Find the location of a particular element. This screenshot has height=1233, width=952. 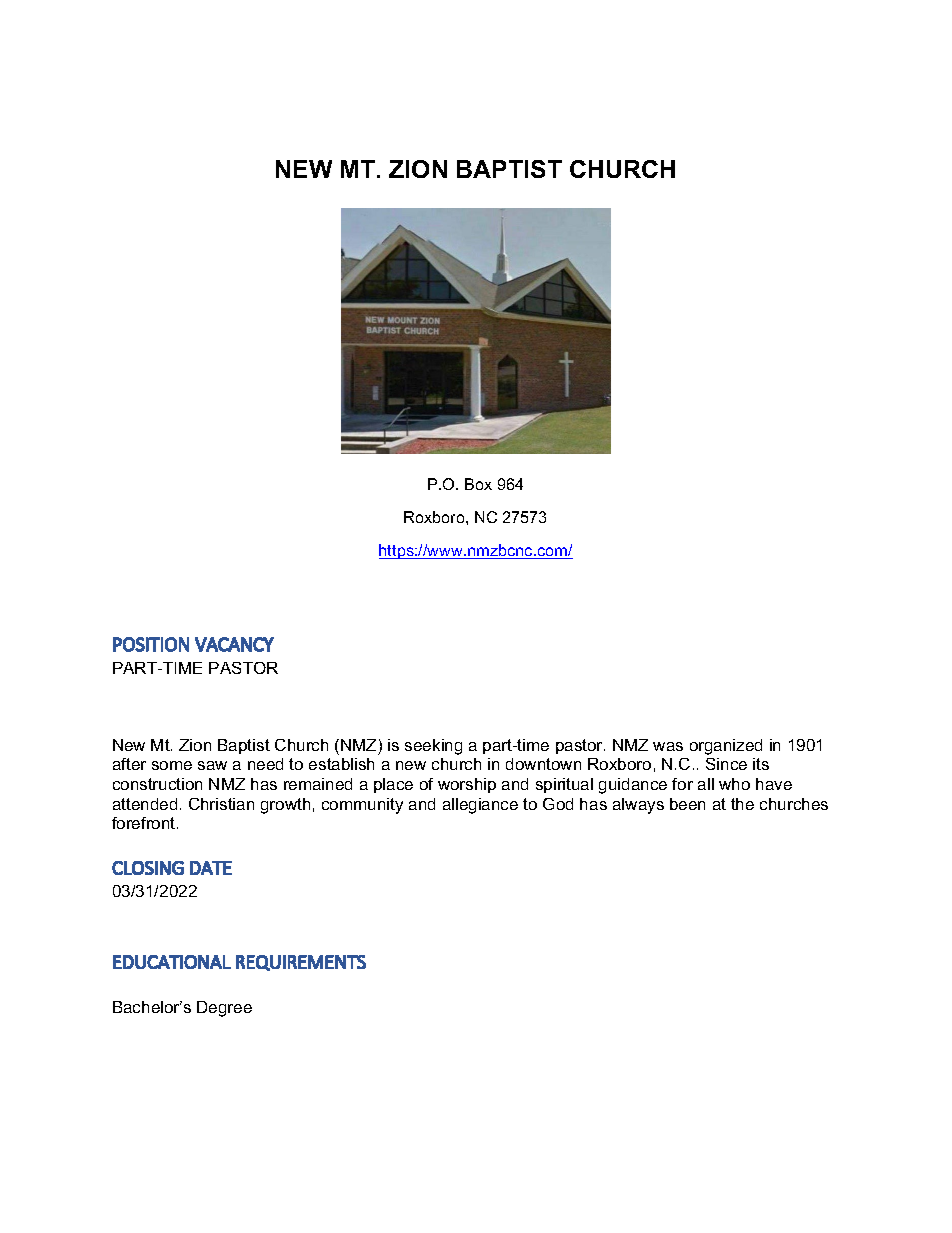

allegiance is located at coordinates (480, 806).
